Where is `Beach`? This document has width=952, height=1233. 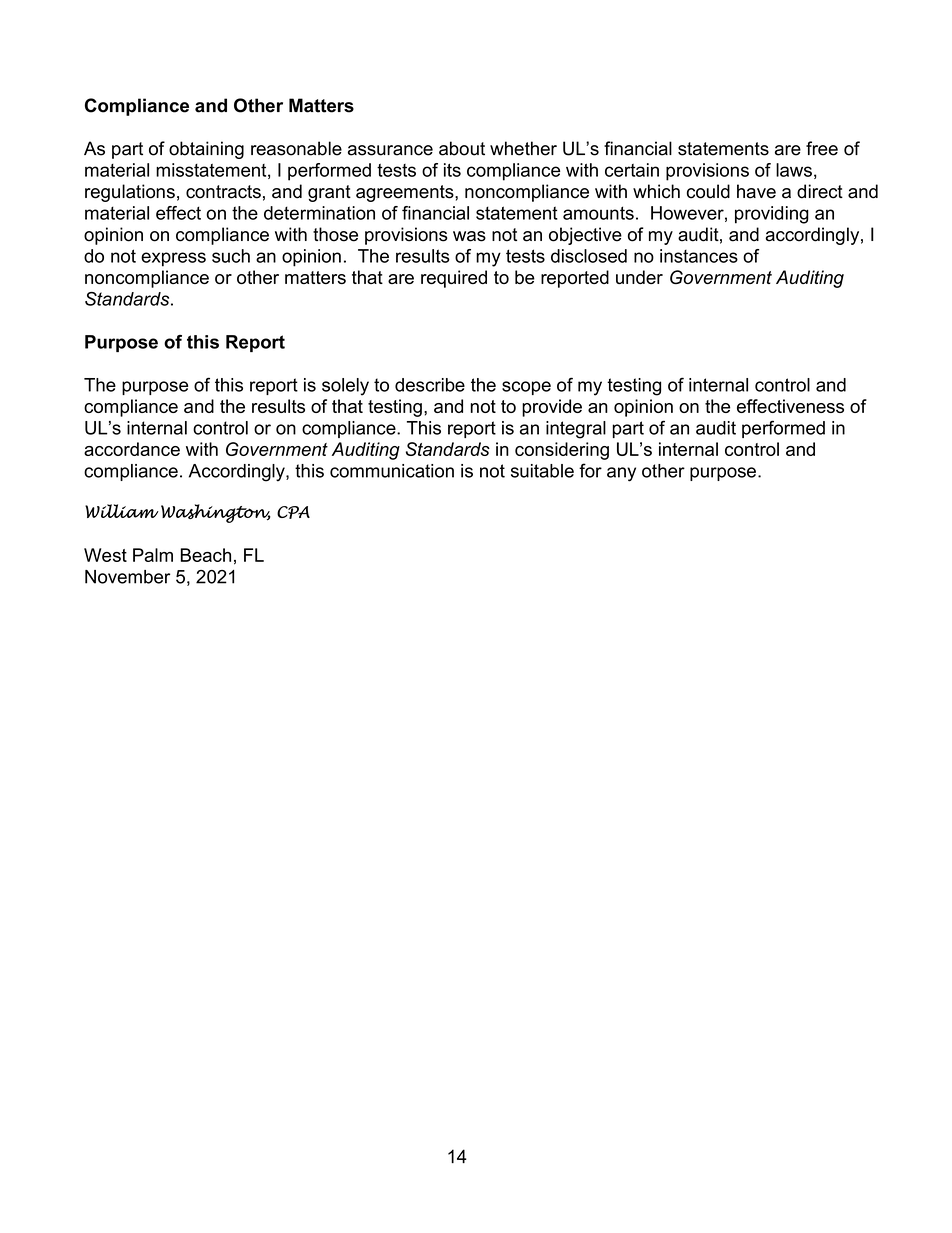
Beach is located at coordinates (206, 555).
